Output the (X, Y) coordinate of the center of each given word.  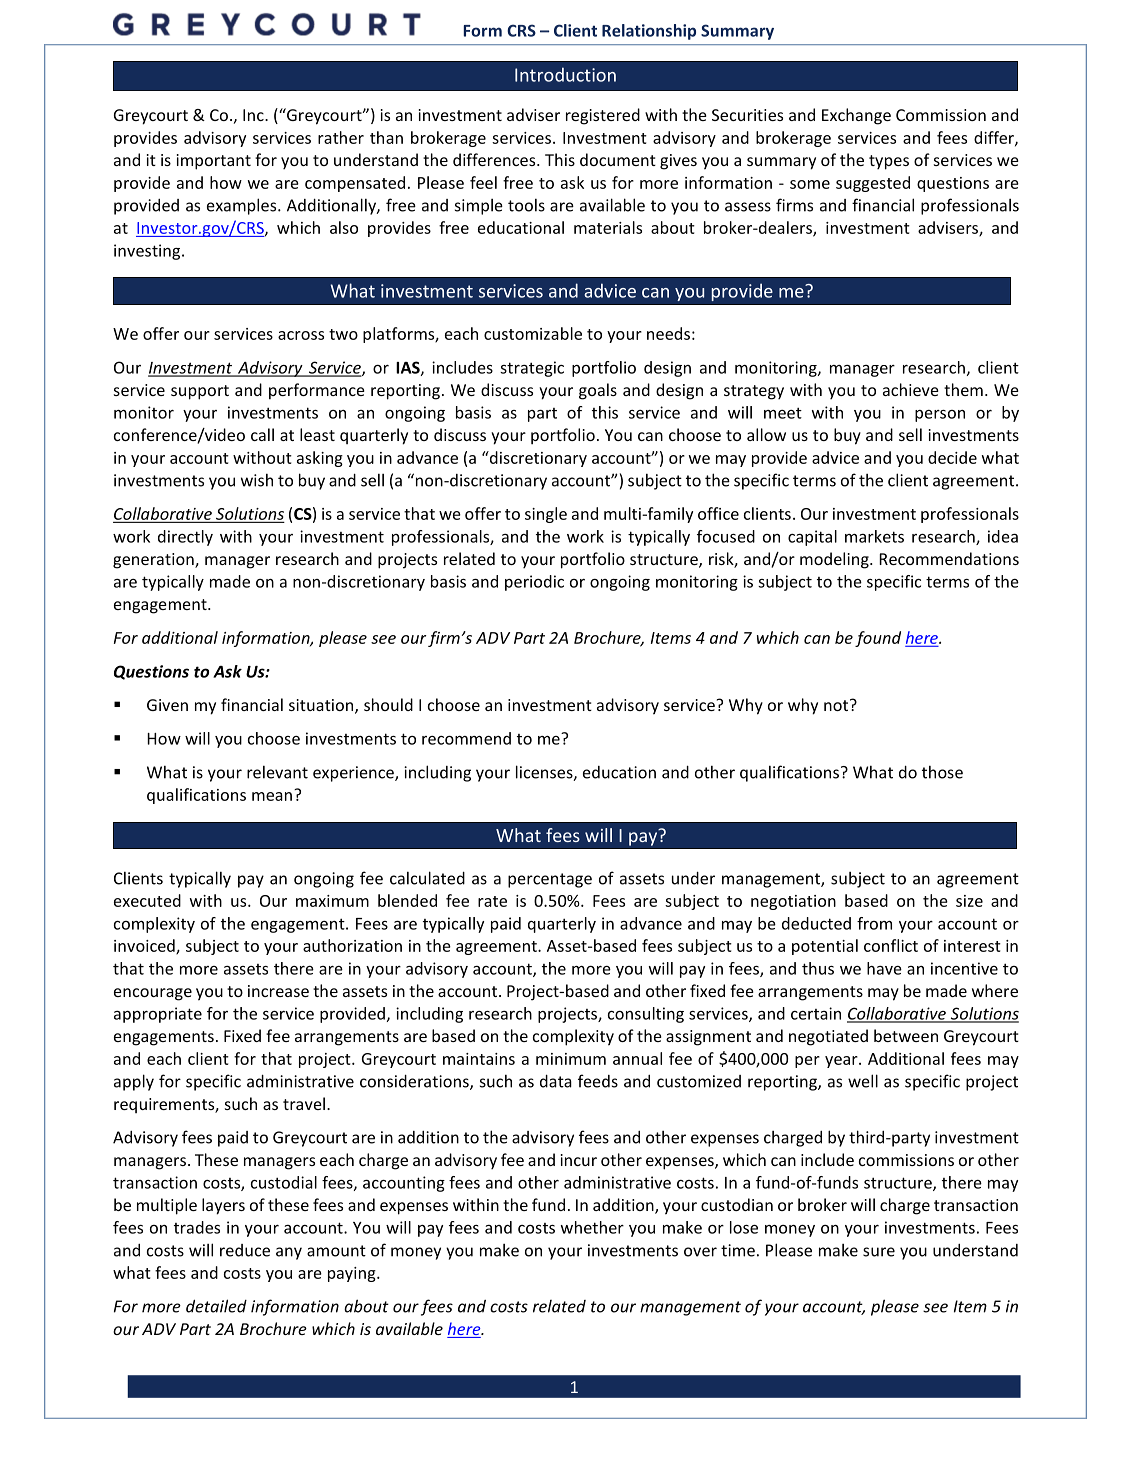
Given (167, 705)
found (878, 639)
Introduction (565, 74)
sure (879, 1252)
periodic (534, 583)
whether (592, 1227)
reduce (245, 1250)
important (214, 162)
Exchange (856, 116)
